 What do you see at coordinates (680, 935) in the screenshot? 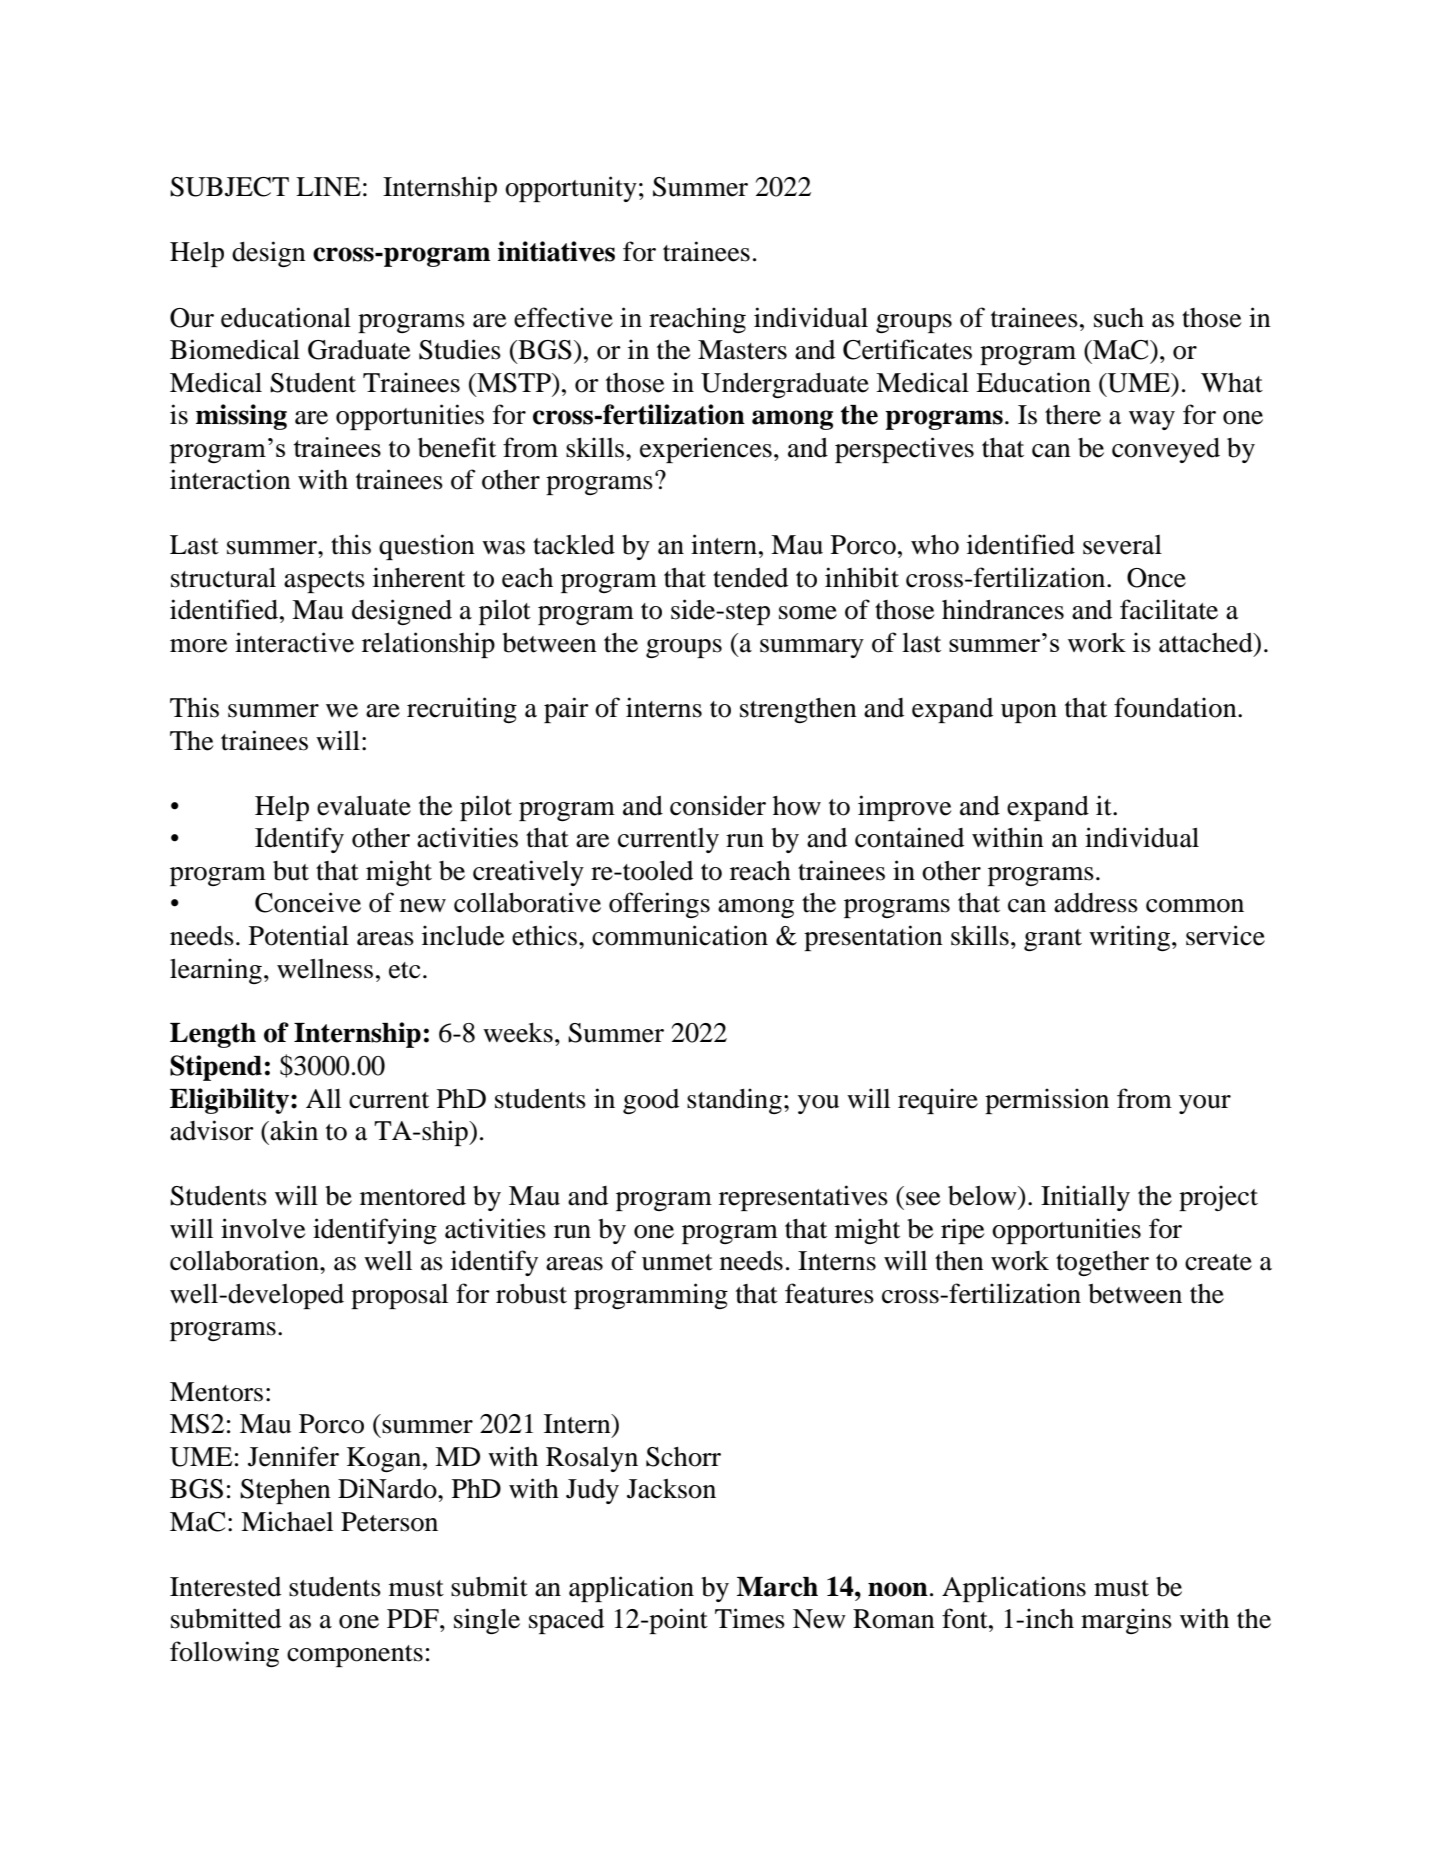
I see `communication` at bounding box center [680, 935].
